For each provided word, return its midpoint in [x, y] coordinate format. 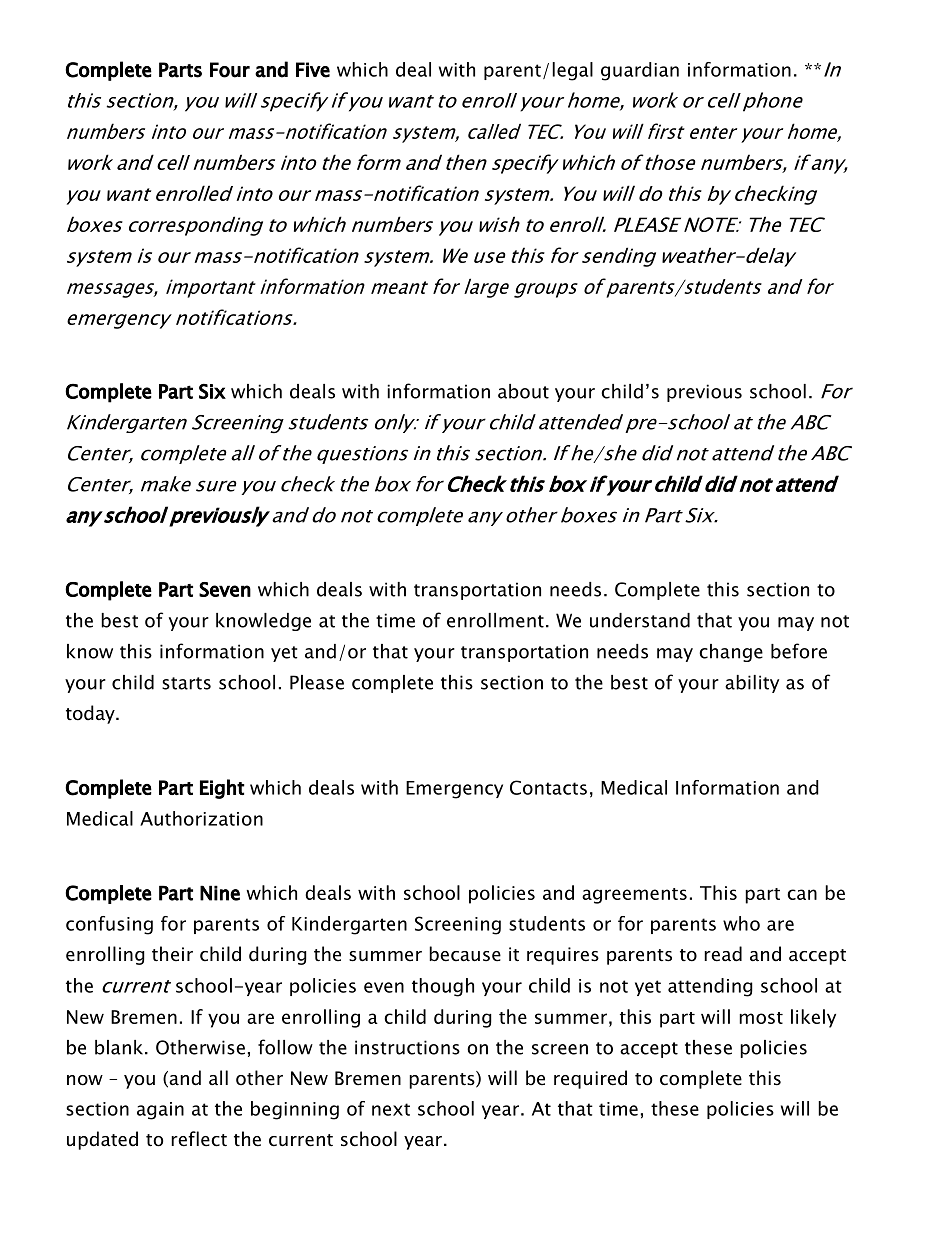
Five [313, 70]
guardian [640, 71]
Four [230, 70]
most [761, 1018]
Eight [222, 789]
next [391, 1109]
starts [186, 683]
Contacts [548, 787]
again [160, 1111]
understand [640, 620]
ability [752, 684]
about [523, 391]
